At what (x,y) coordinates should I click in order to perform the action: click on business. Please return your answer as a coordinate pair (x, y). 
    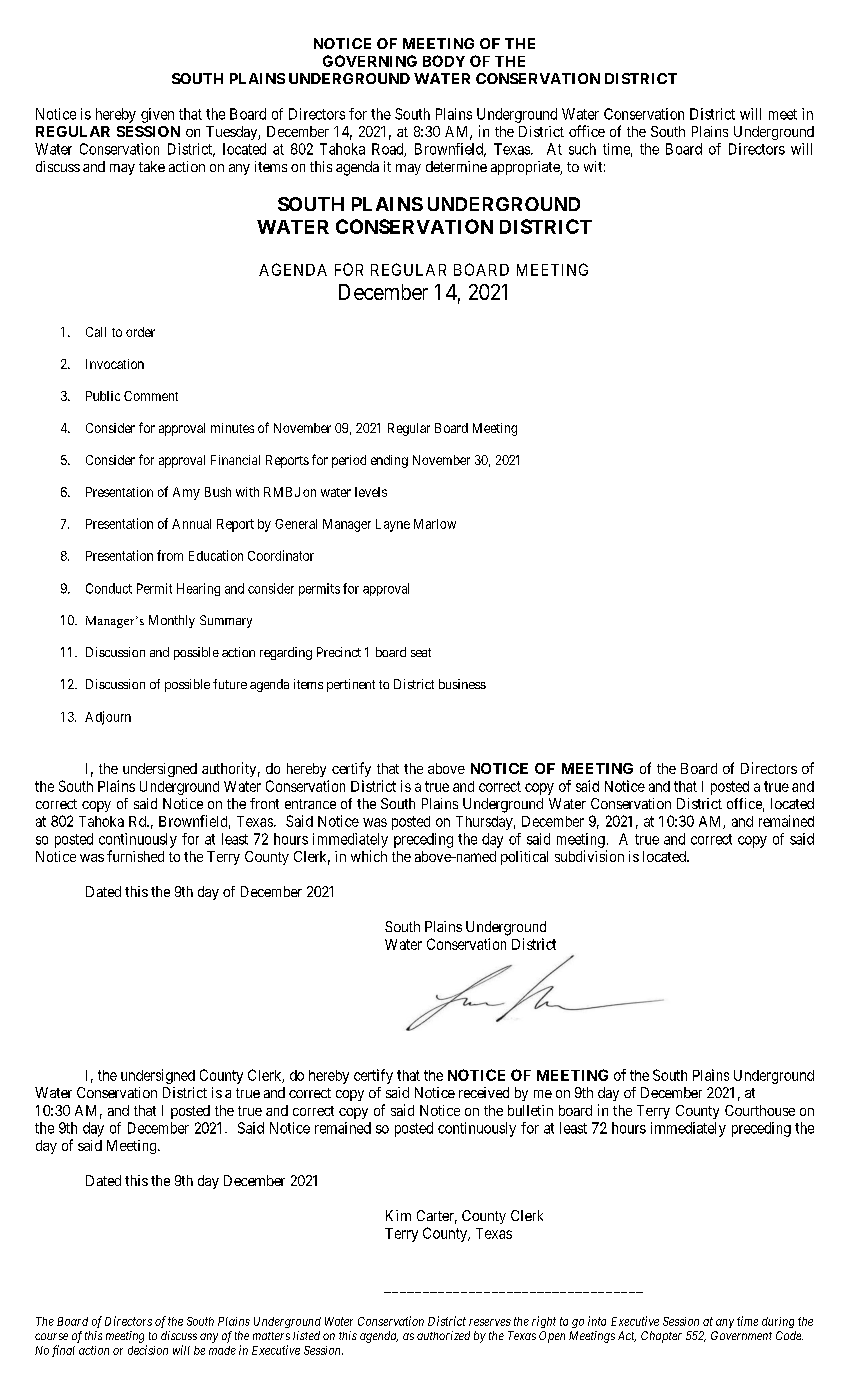
    Looking at the image, I should click on (462, 684).
